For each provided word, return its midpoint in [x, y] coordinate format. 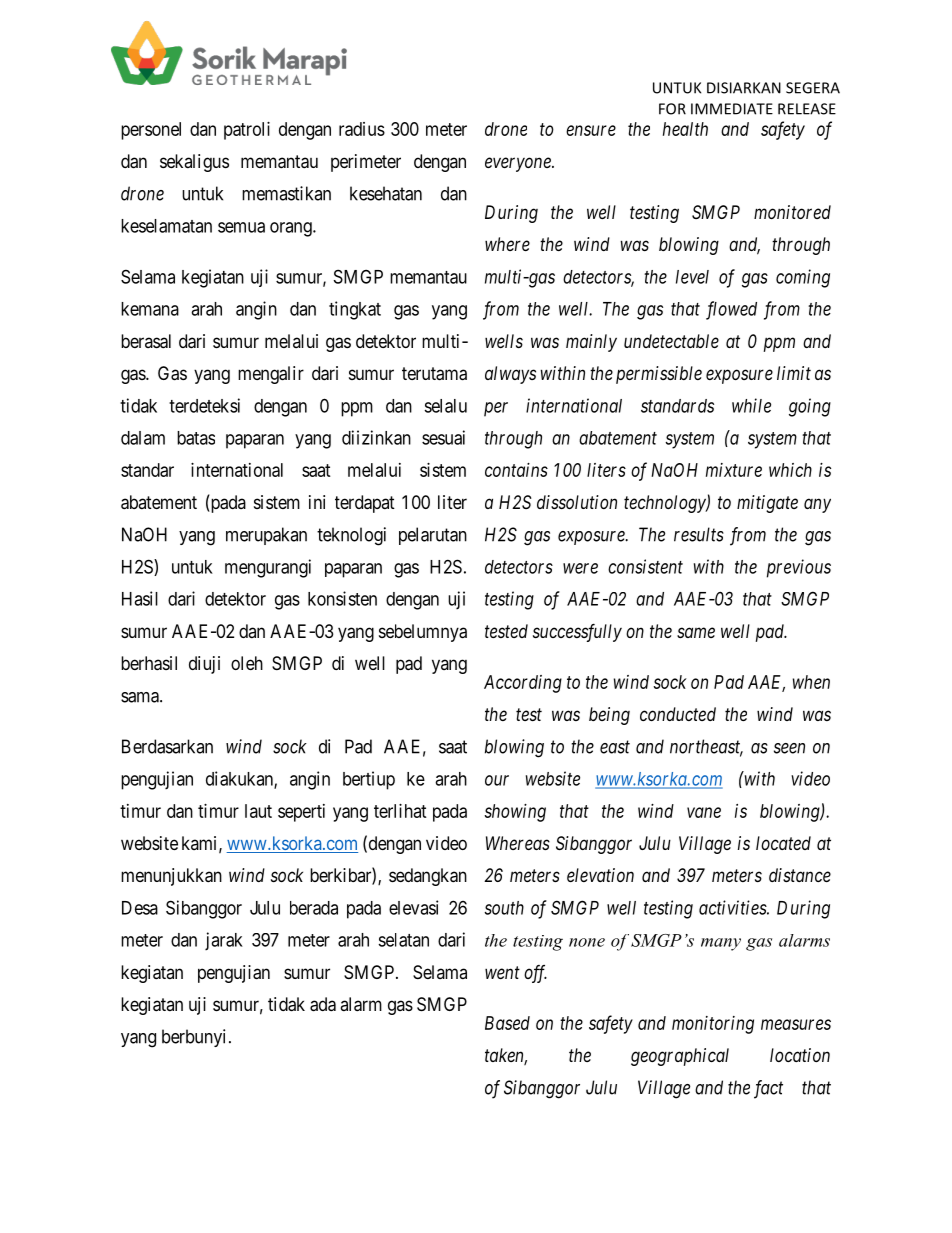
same [696, 632]
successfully [577, 633]
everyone [519, 164]
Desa [140, 908]
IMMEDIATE [732, 109]
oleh [247, 663]
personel [151, 131]
